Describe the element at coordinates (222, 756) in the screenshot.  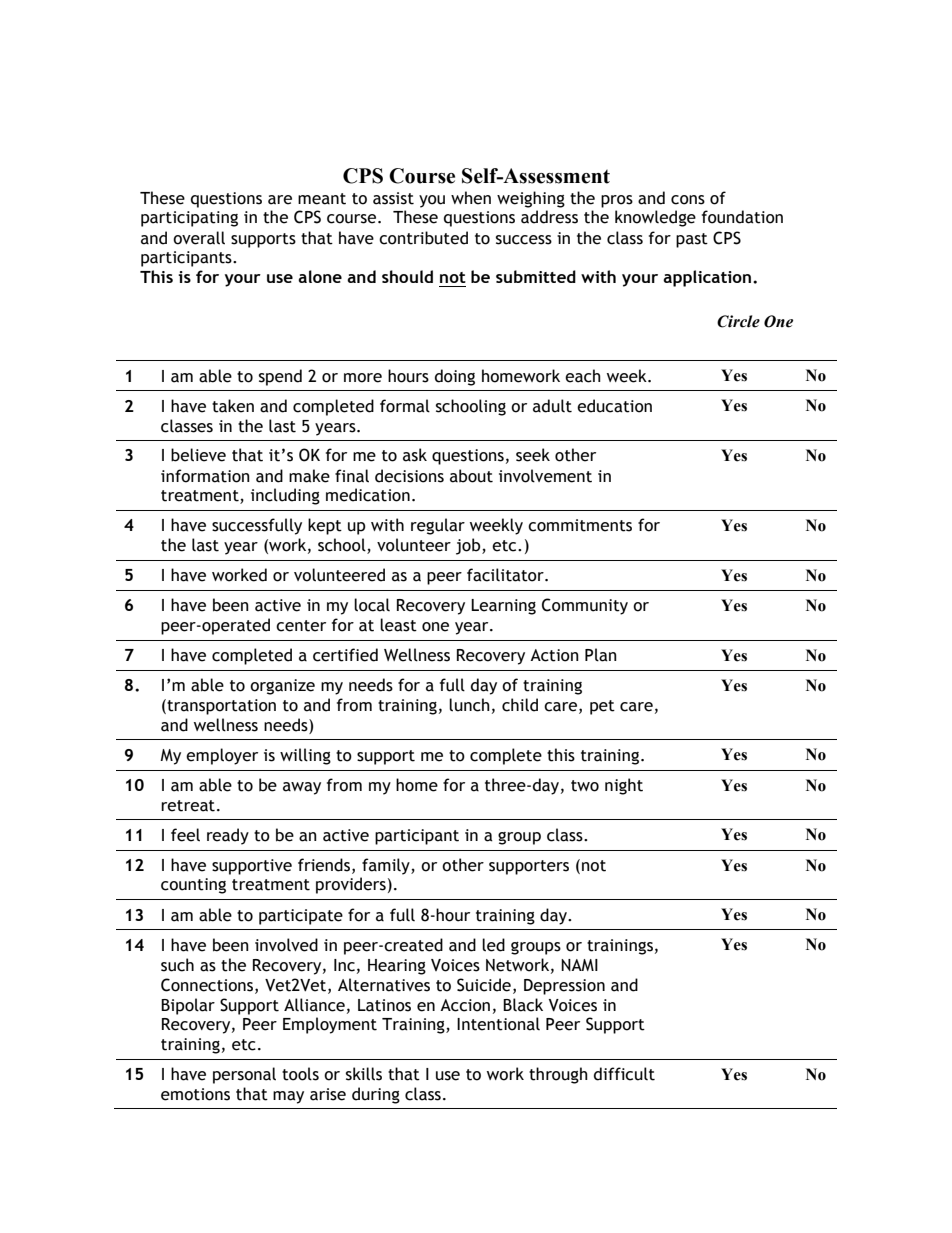
I see `employer` at that location.
